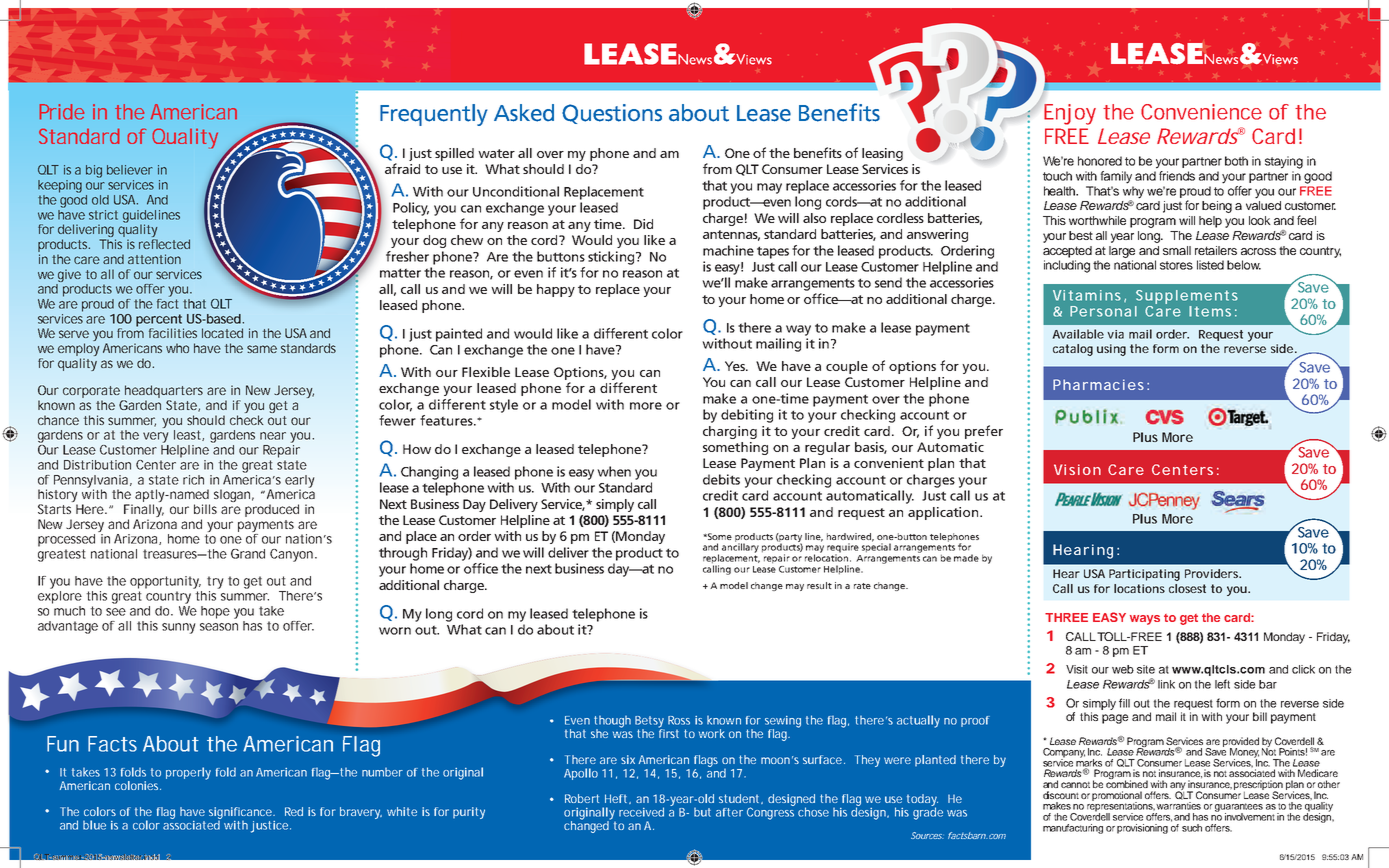 The height and width of the screenshot is (868, 1389). Describe the element at coordinates (728, 250) in the screenshot. I see `machine` at that location.
